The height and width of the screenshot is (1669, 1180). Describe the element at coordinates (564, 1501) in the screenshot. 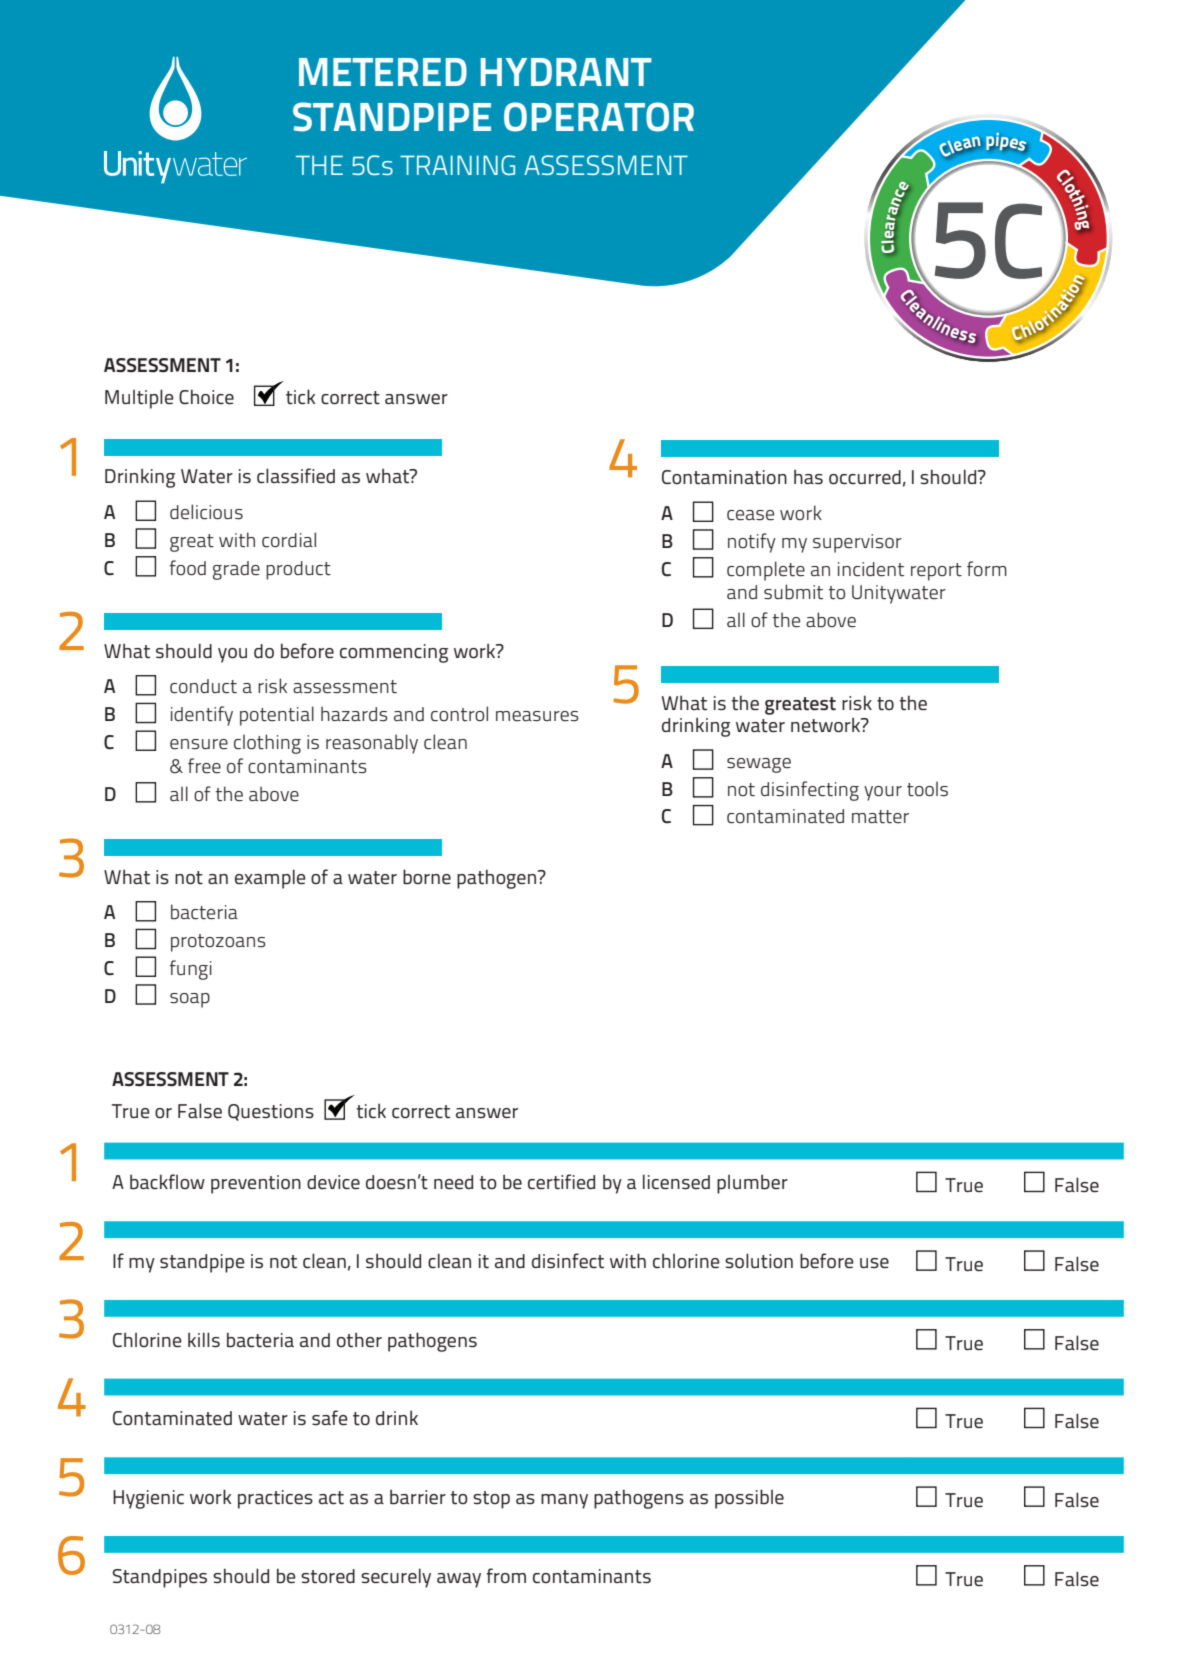

I see `many` at that location.
